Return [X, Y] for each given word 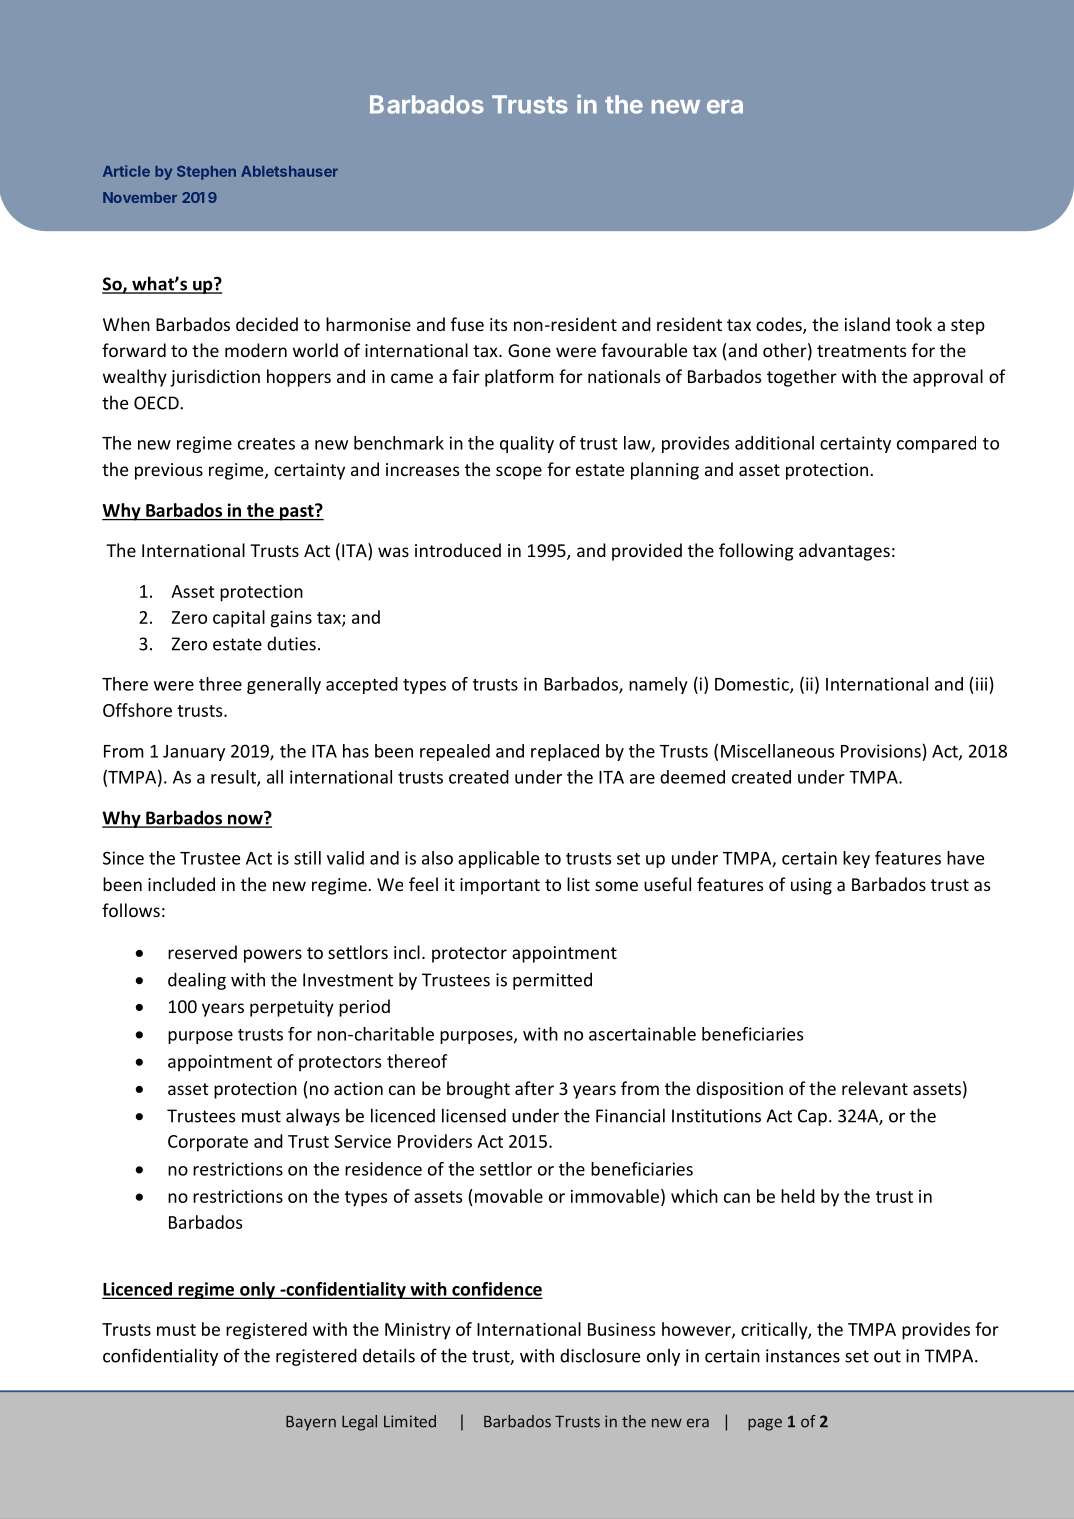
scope [519, 473]
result [234, 778]
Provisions [881, 751]
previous [169, 471]
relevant [875, 1088]
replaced [565, 752]
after [534, 1088]
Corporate [208, 1143]
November [140, 197]
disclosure [600, 1355]
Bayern [311, 1423]
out [887, 1356]
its [498, 324]
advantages [844, 552]
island [867, 324]
